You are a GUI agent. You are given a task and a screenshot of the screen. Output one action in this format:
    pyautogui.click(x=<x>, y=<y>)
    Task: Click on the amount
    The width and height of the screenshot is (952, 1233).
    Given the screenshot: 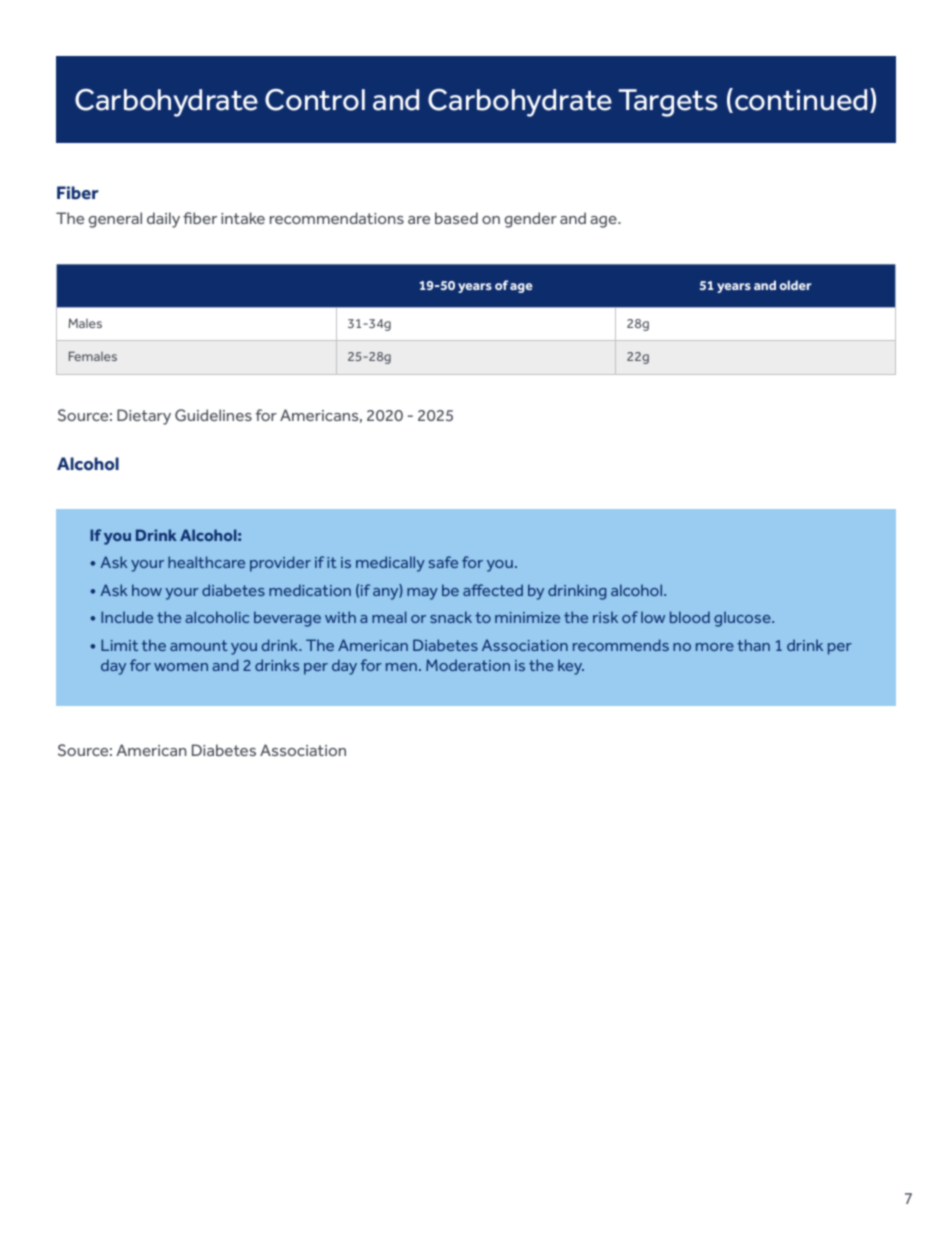 What is the action you would take?
    pyautogui.click(x=199, y=645)
